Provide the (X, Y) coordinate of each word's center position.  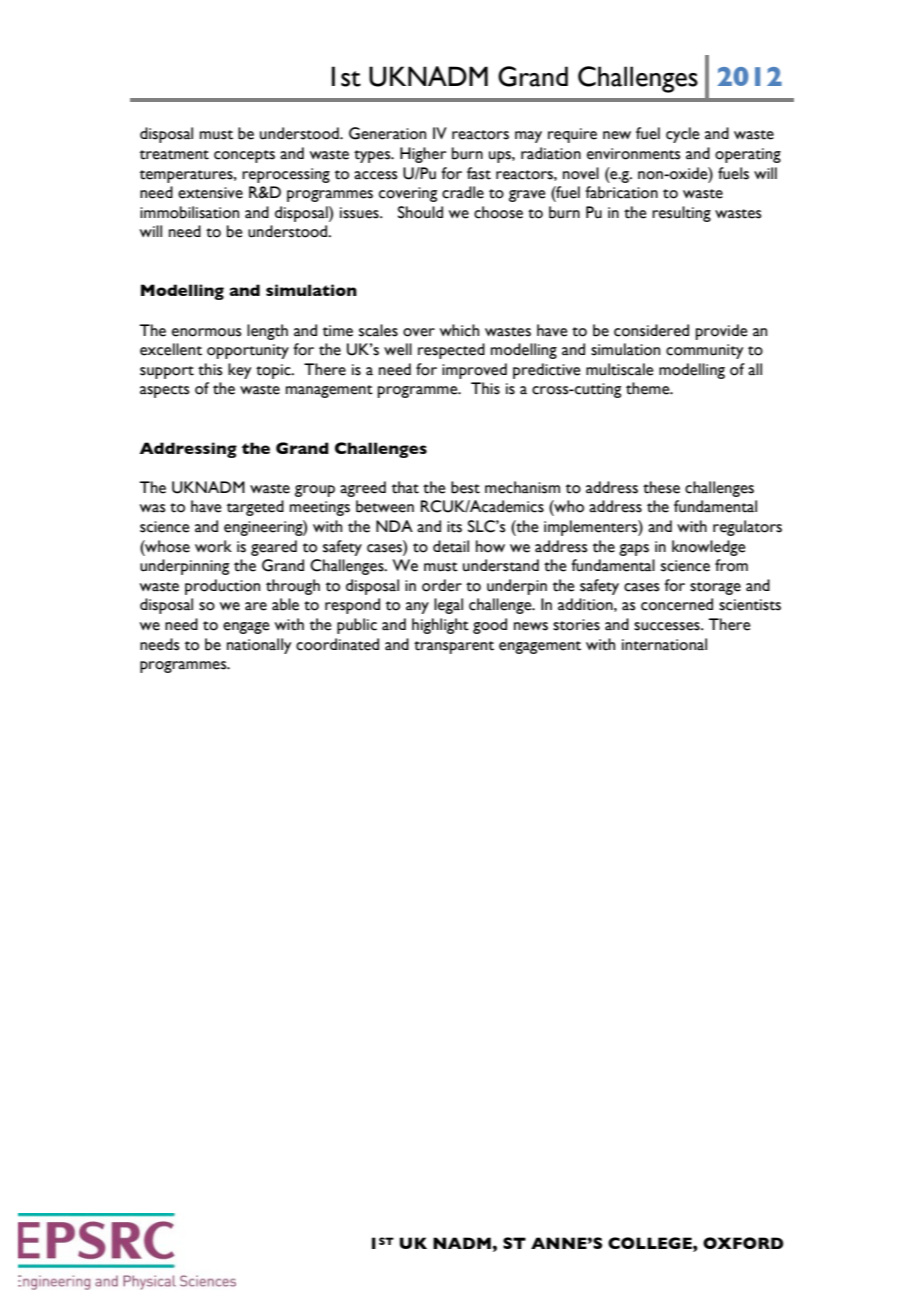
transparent (454, 647)
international (664, 644)
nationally (259, 646)
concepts (244, 156)
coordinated (337, 644)
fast (479, 173)
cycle (683, 135)
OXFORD (743, 1243)
